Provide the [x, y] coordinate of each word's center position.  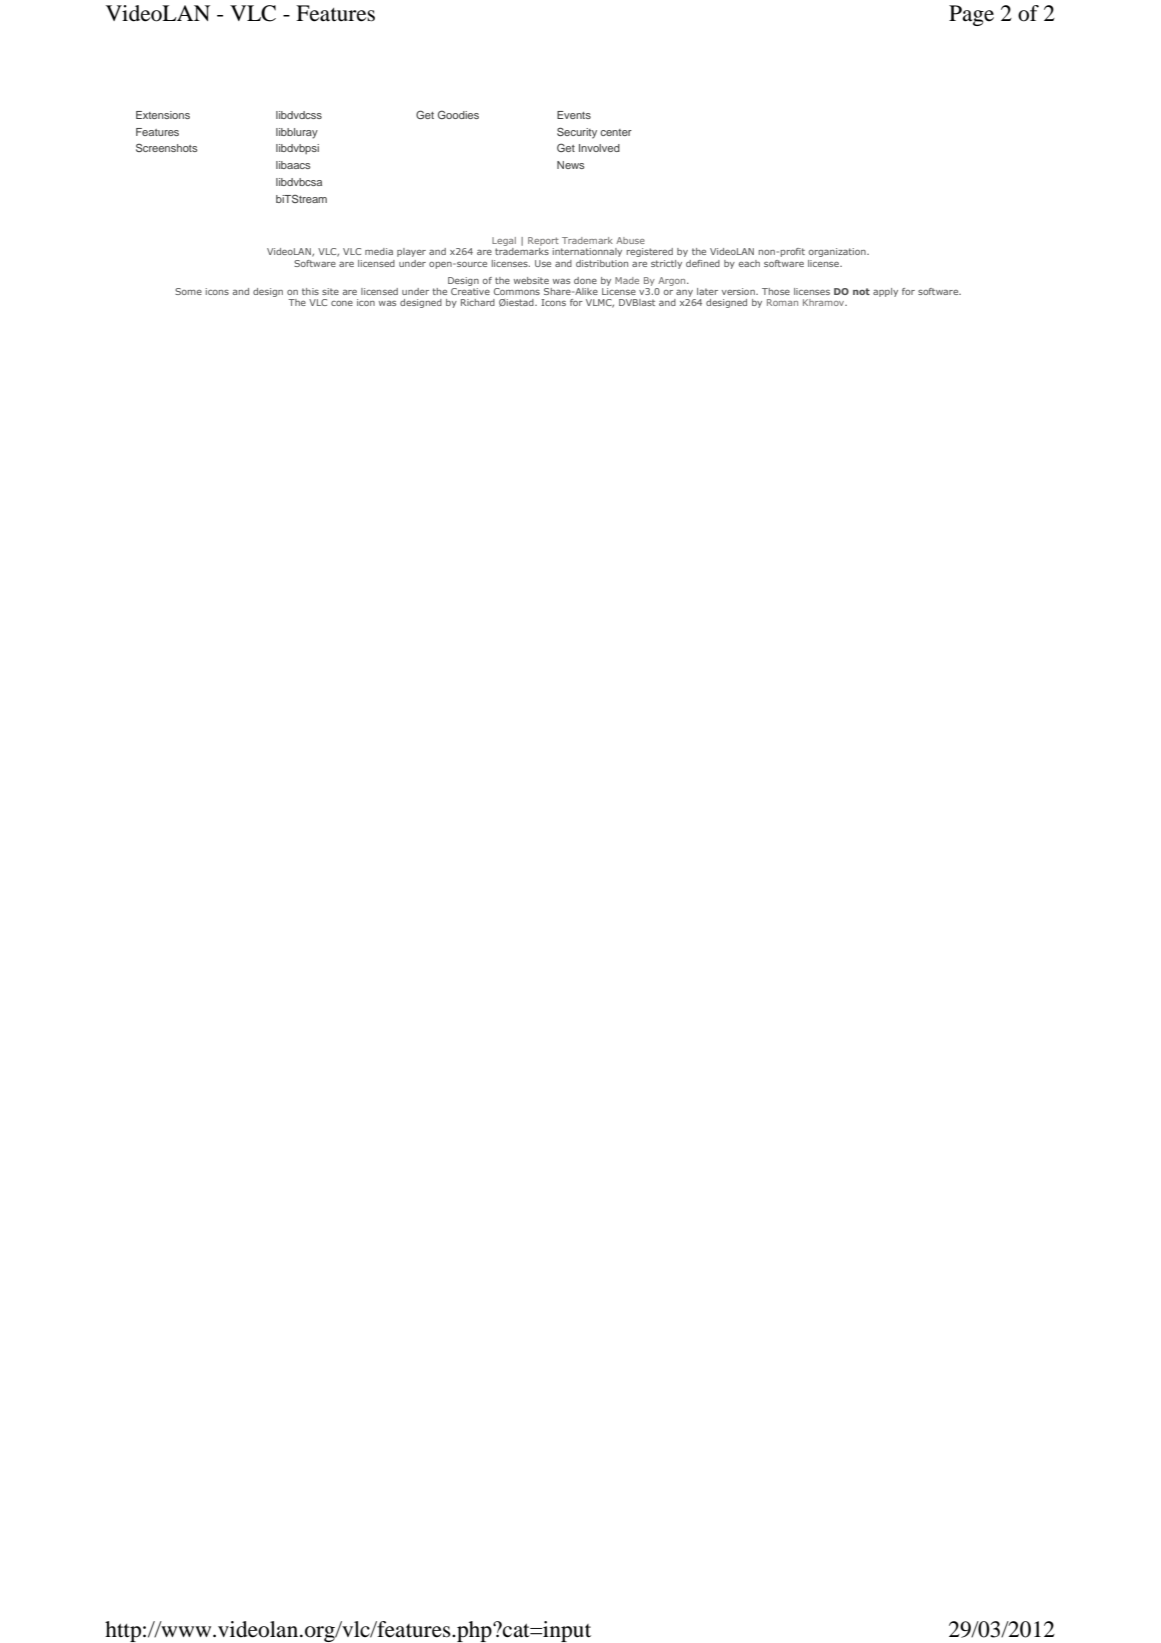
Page [971, 15]
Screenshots [167, 148]
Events [574, 115]
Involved [599, 148]
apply [885, 292]
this [310, 291]
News [571, 165]
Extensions [163, 115]
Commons [517, 291]
